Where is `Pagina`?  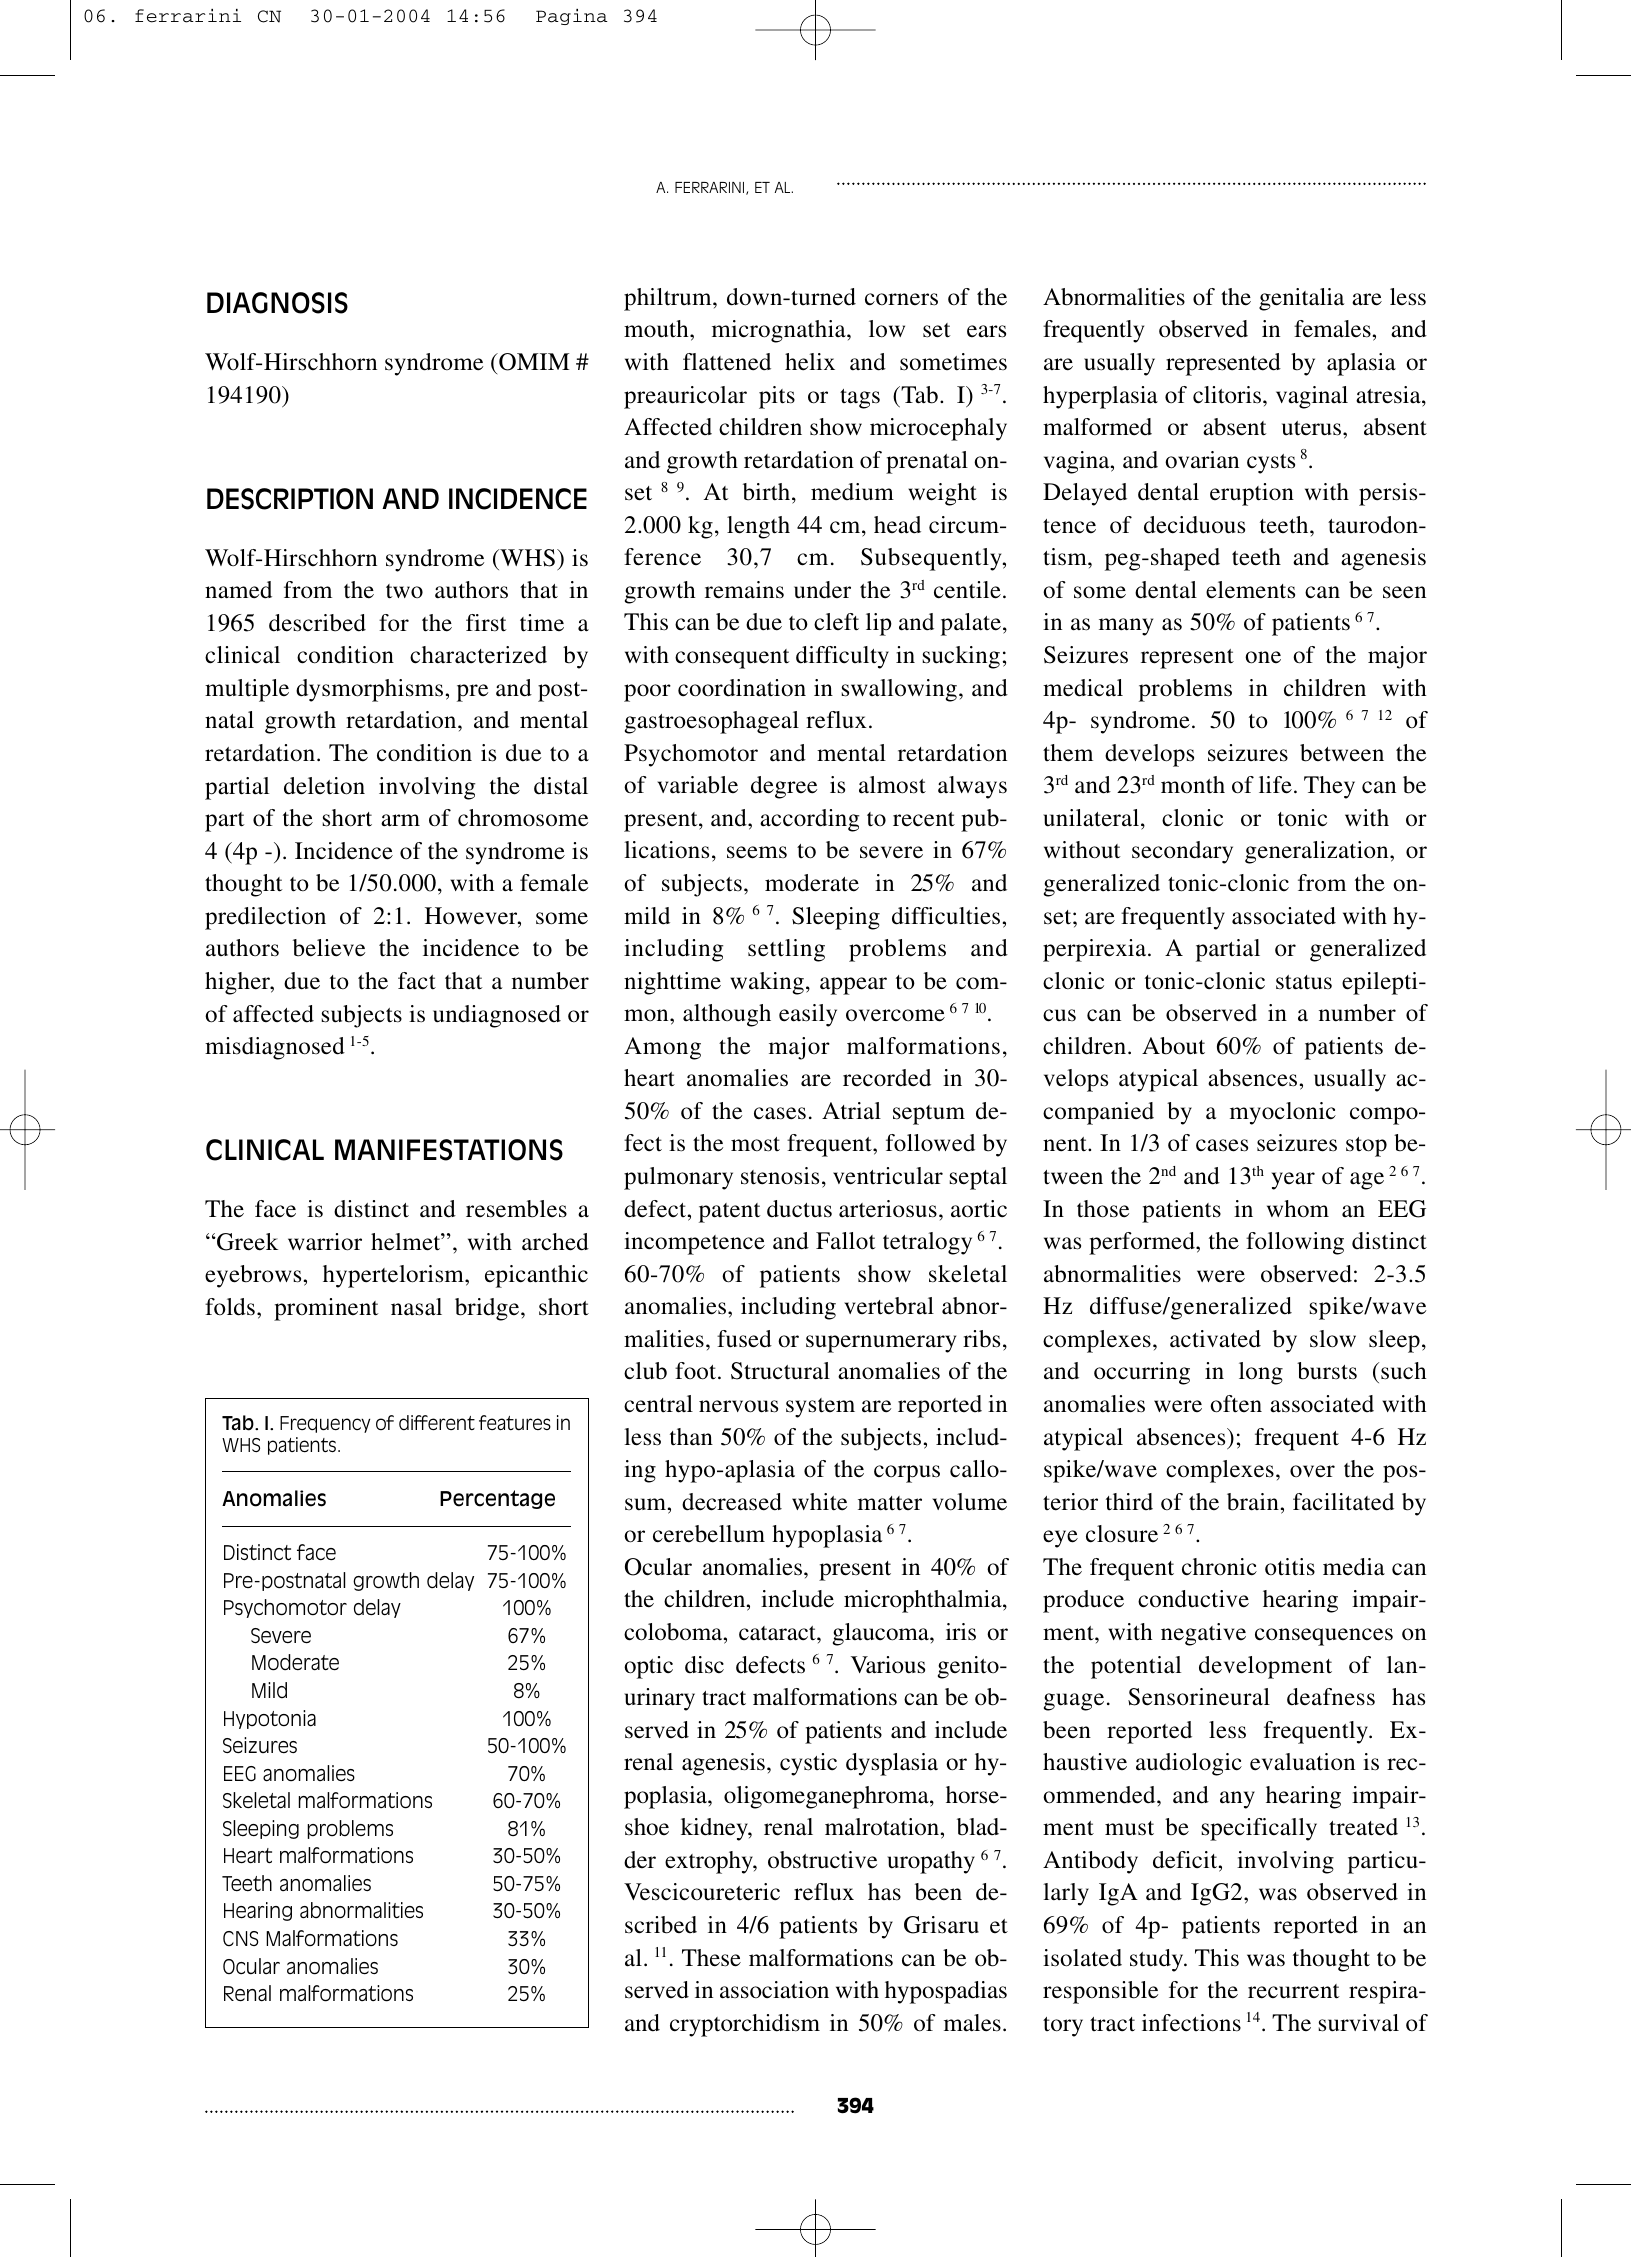
Pagina is located at coordinates (572, 17).
